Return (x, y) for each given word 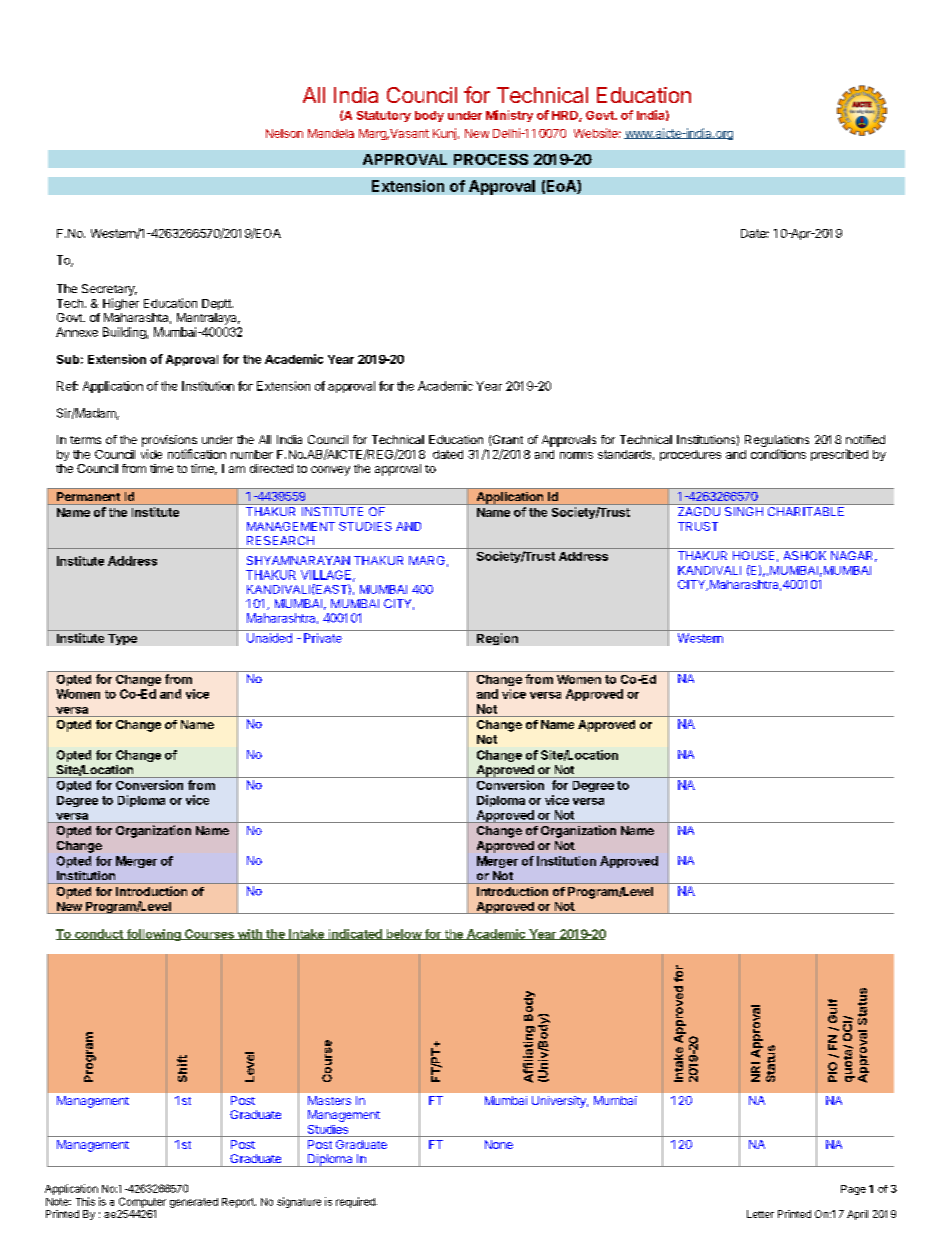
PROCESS (491, 159)
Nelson (284, 133)
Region (497, 639)
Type (122, 639)
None (499, 1144)
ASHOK (805, 555)
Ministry (509, 116)
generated (194, 1203)
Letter (760, 1214)
